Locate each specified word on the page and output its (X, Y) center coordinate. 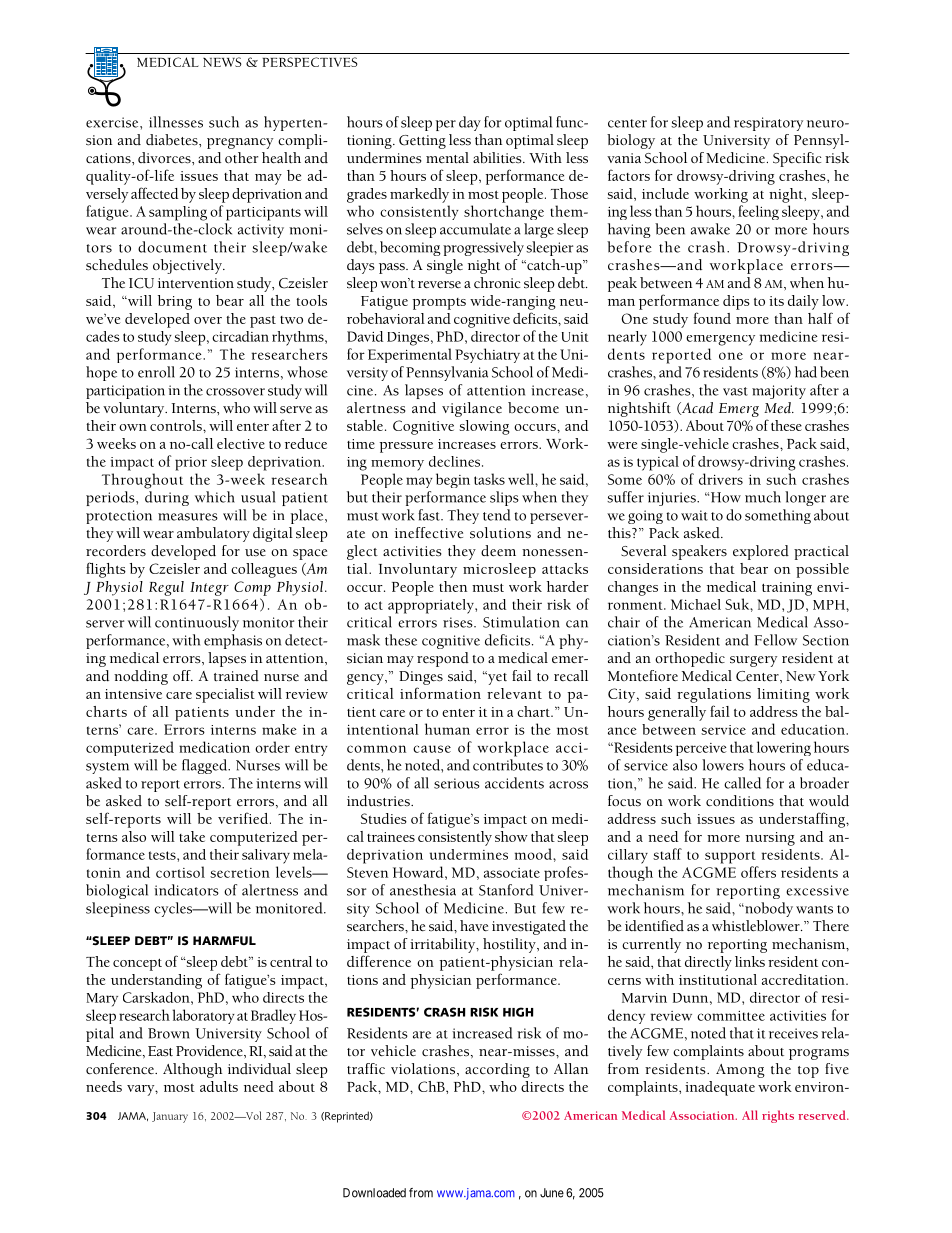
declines (456, 461)
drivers (721, 479)
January (170, 1117)
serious (457, 783)
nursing (770, 839)
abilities (498, 158)
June (552, 1193)
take (192, 836)
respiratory (768, 124)
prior (191, 464)
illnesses (176, 122)
